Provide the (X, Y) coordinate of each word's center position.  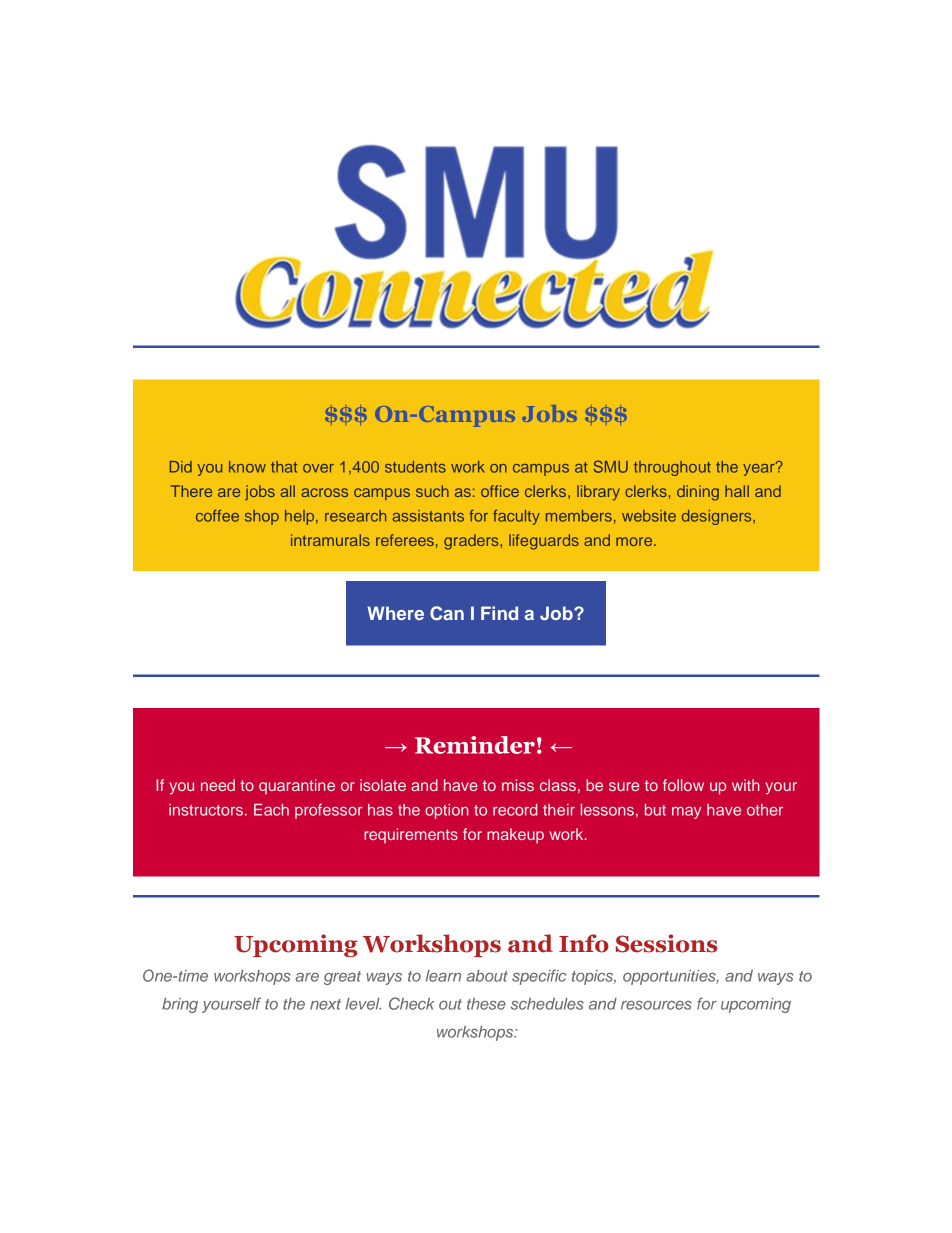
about (487, 976)
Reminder (475, 745)
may (686, 813)
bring (180, 1005)
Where (395, 613)
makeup (515, 836)
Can (447, 613)
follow (683, 785)
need (218, 785)
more (635, 541)
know (247, 467)
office (500, 491)
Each (271, 810)
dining (698, 493)
